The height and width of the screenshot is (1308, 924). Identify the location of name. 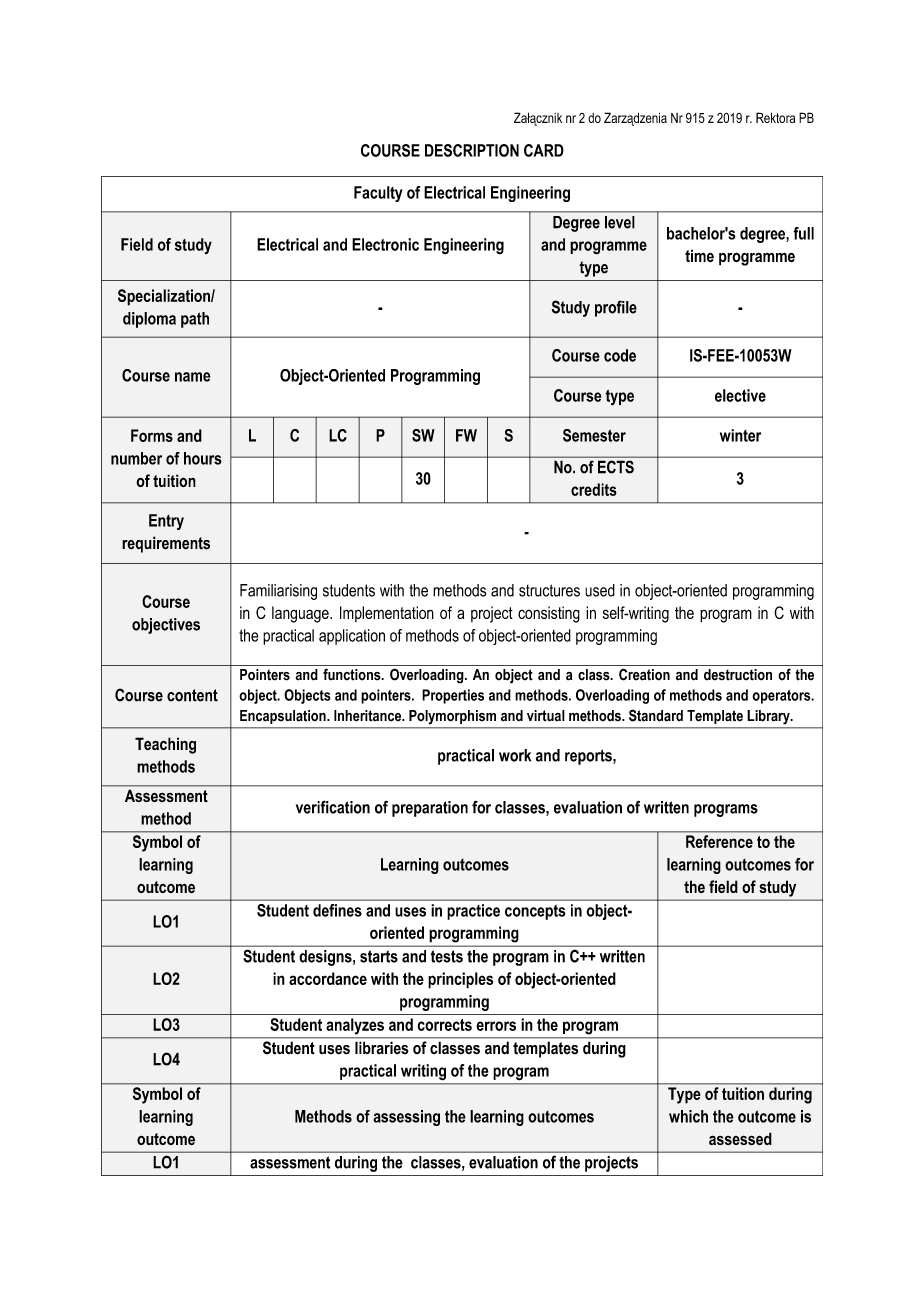
(193, 377).
